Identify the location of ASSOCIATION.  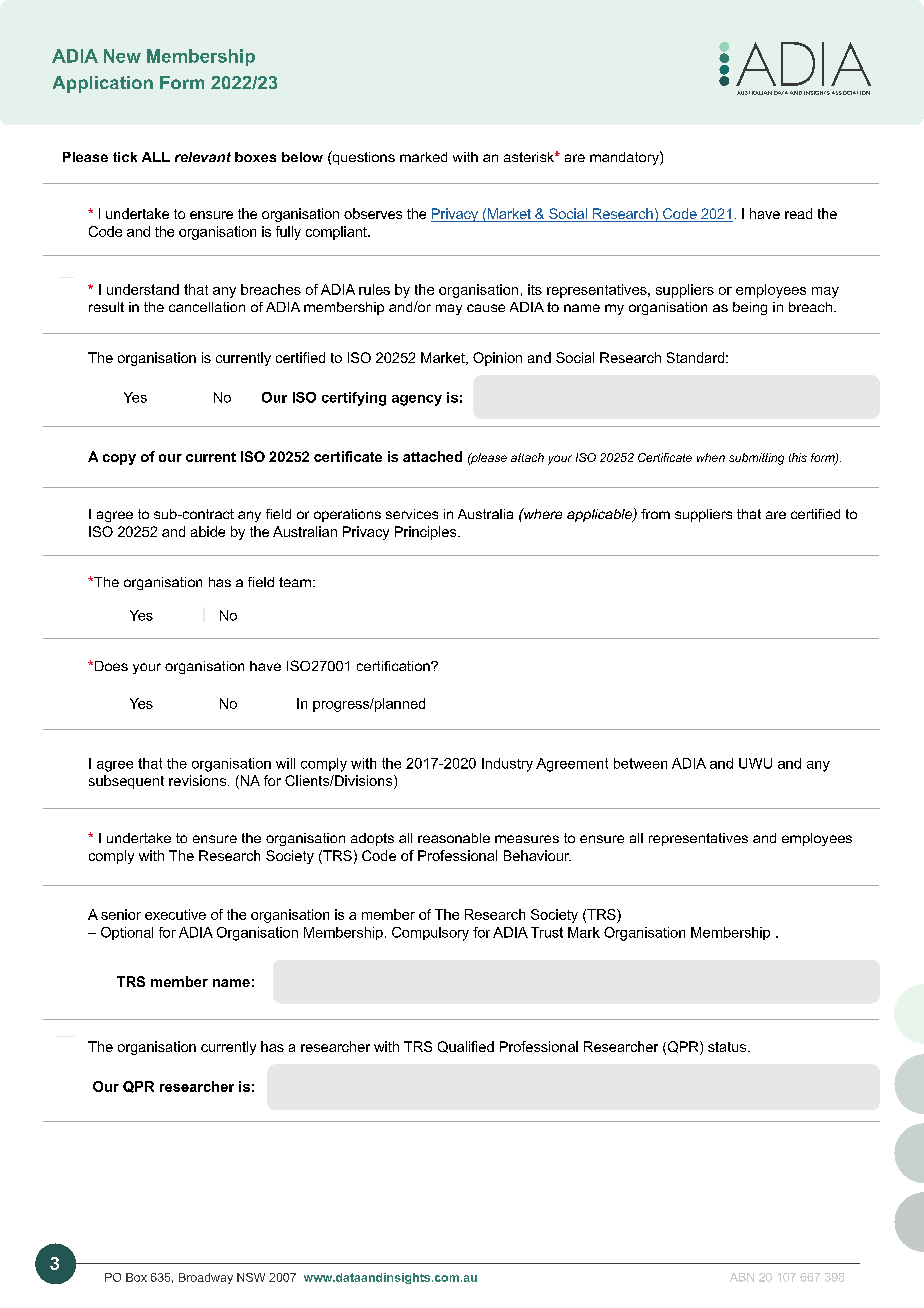
(851, 93).
